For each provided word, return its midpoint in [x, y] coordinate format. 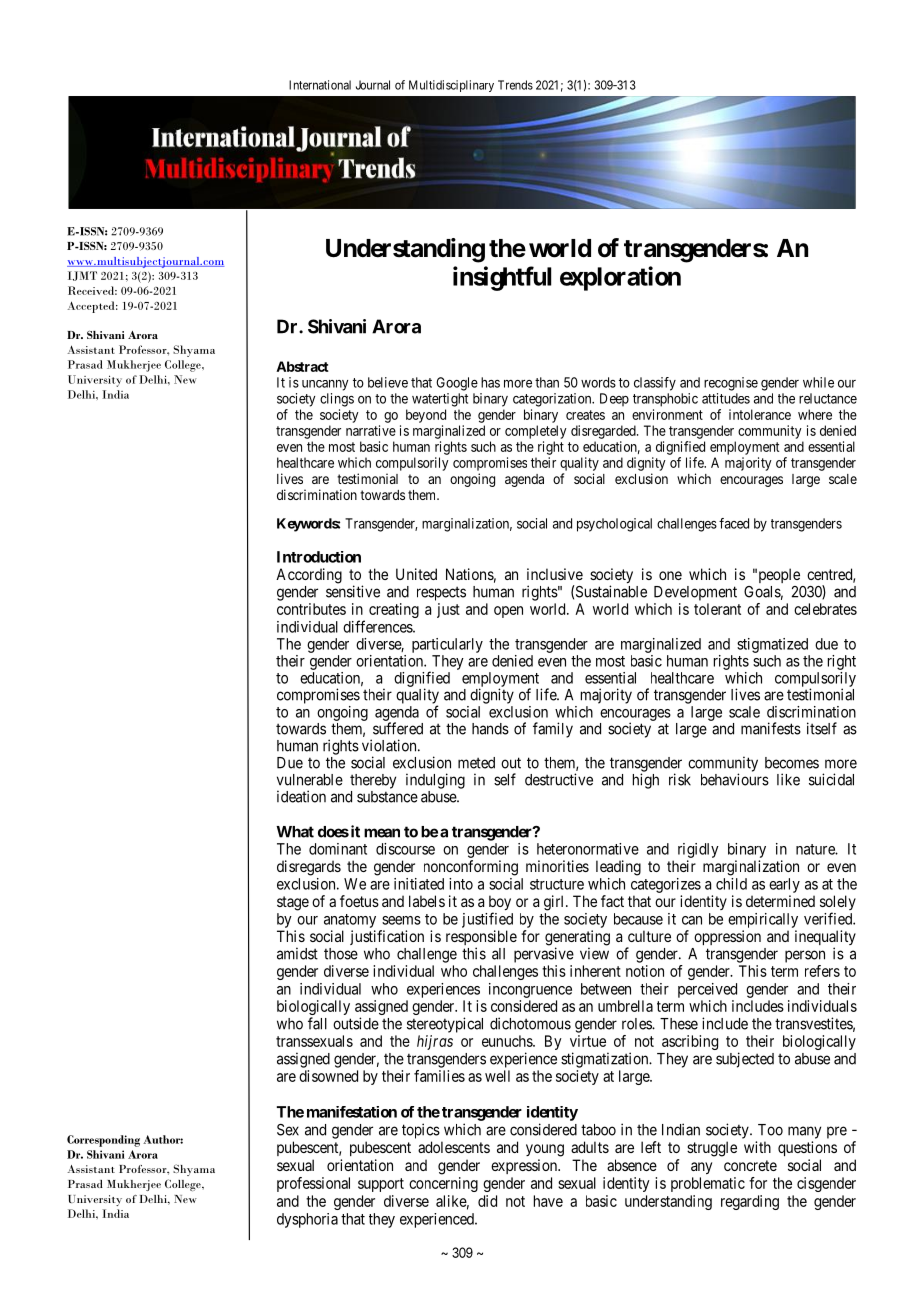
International [320, 85]
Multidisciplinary [451, 86]
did [487, 1201]
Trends [515, 85]
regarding [750, 1202]
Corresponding [103, 1141]
